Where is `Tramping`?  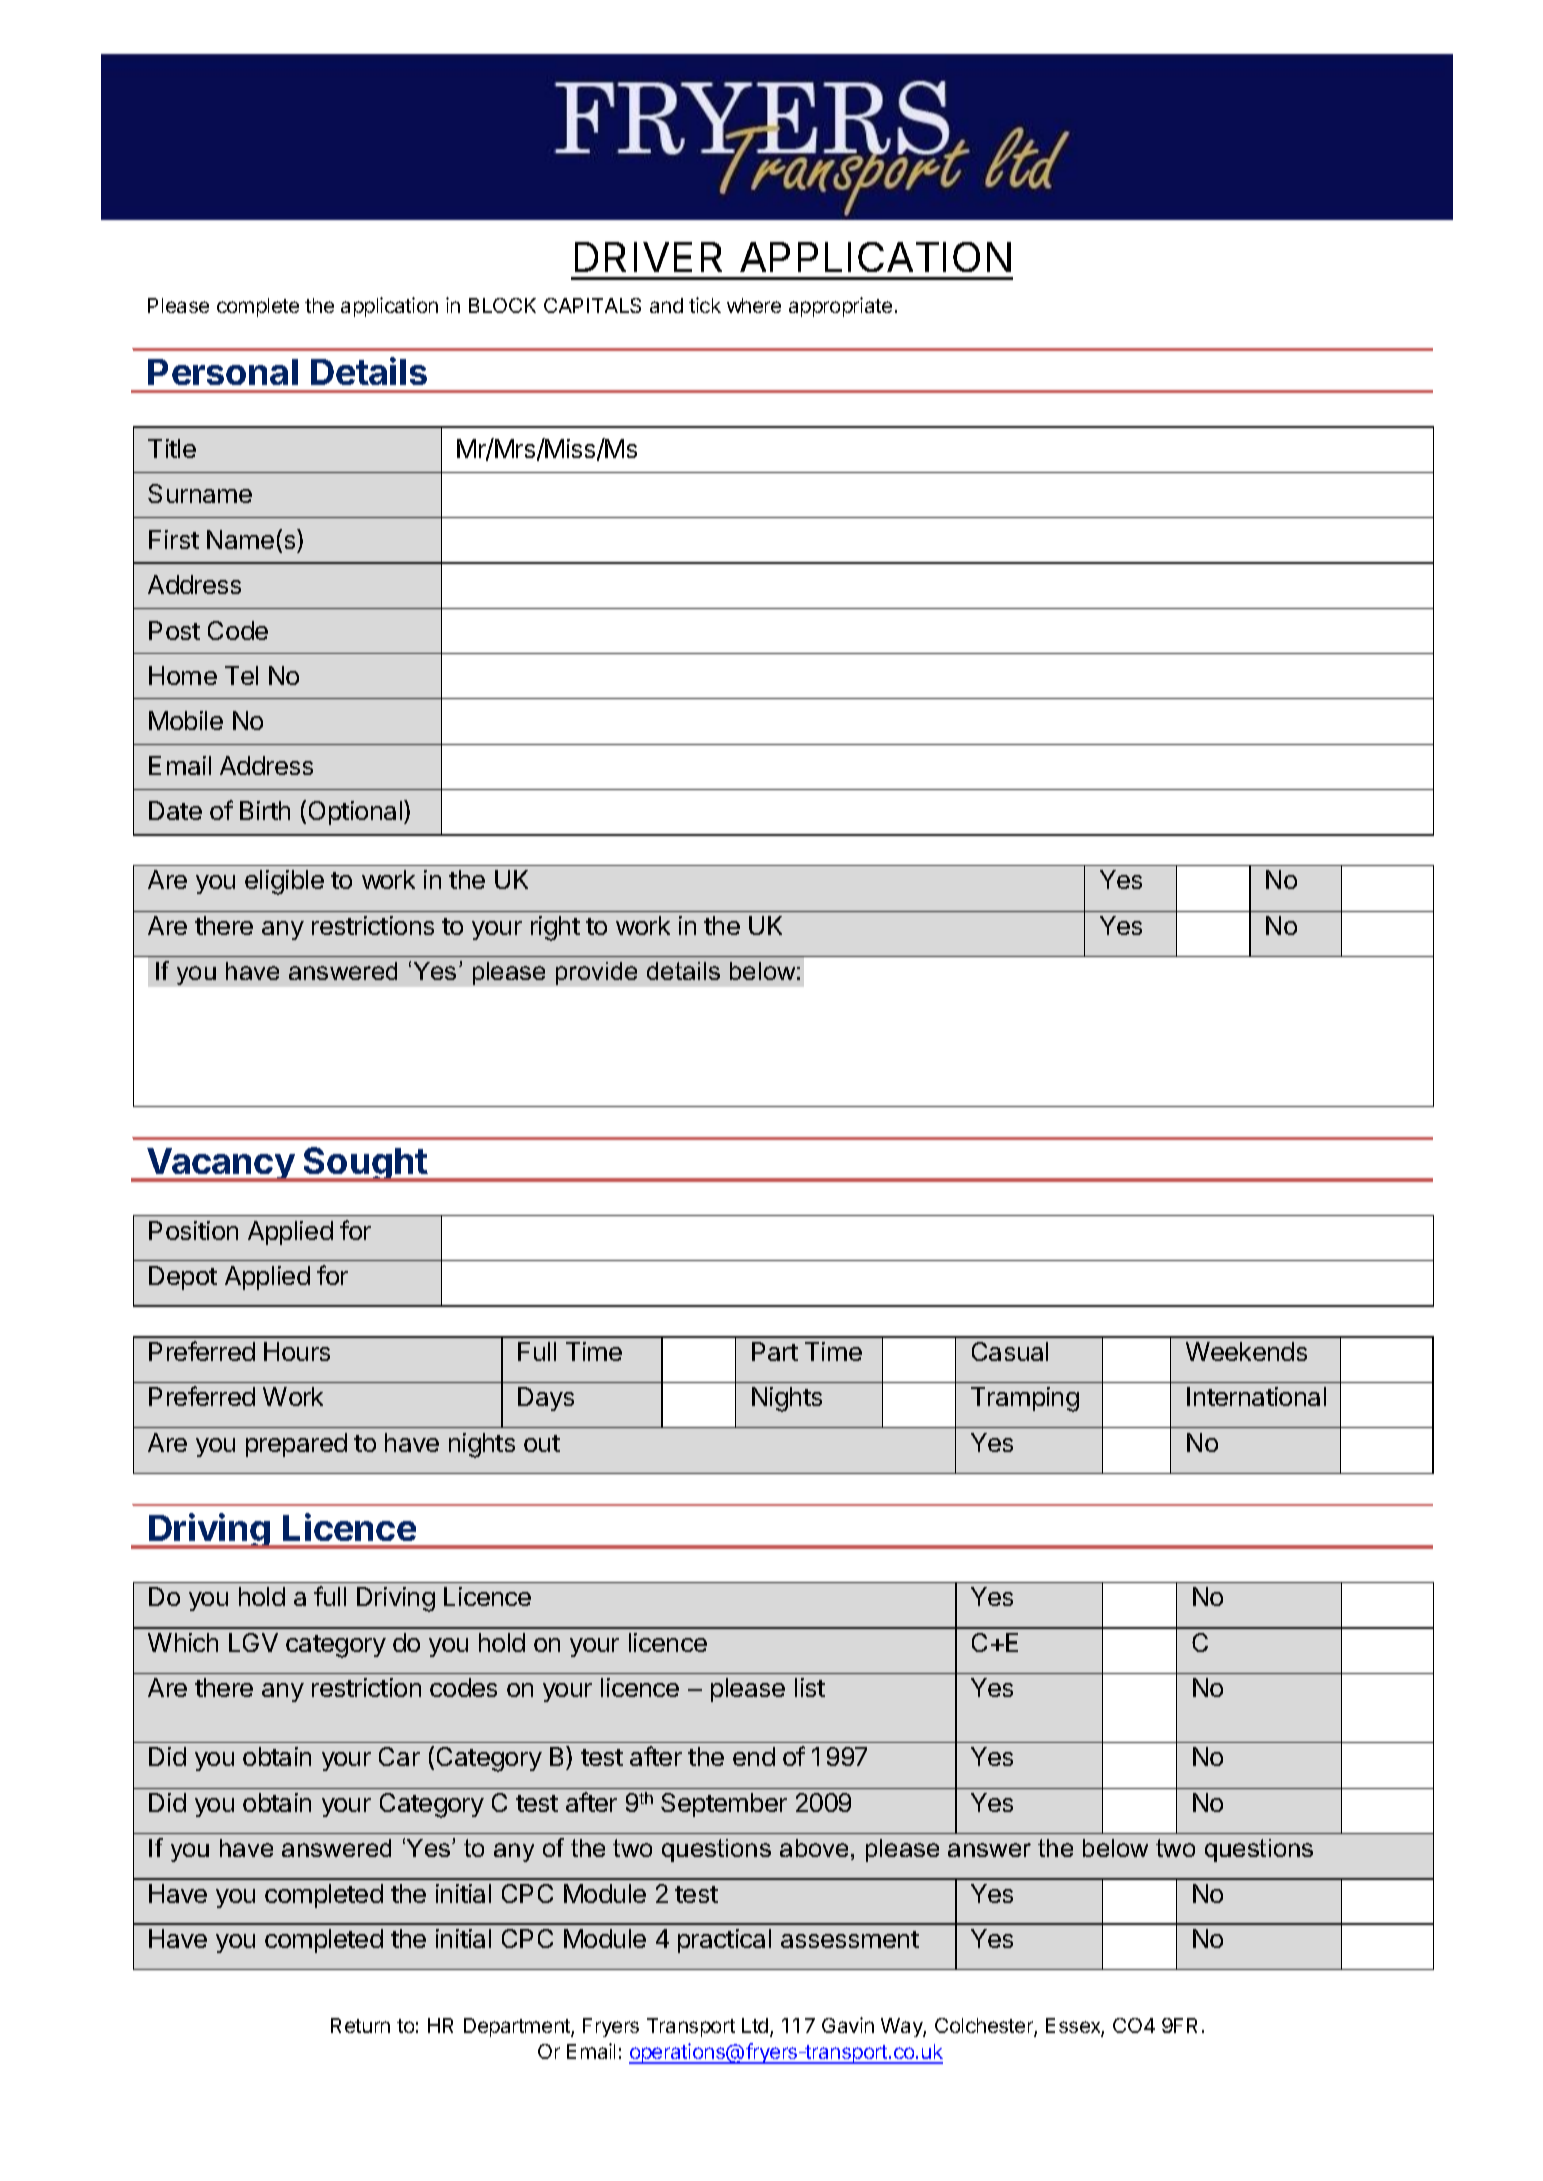
Tramping is located at coordinates (1025, 1399).
